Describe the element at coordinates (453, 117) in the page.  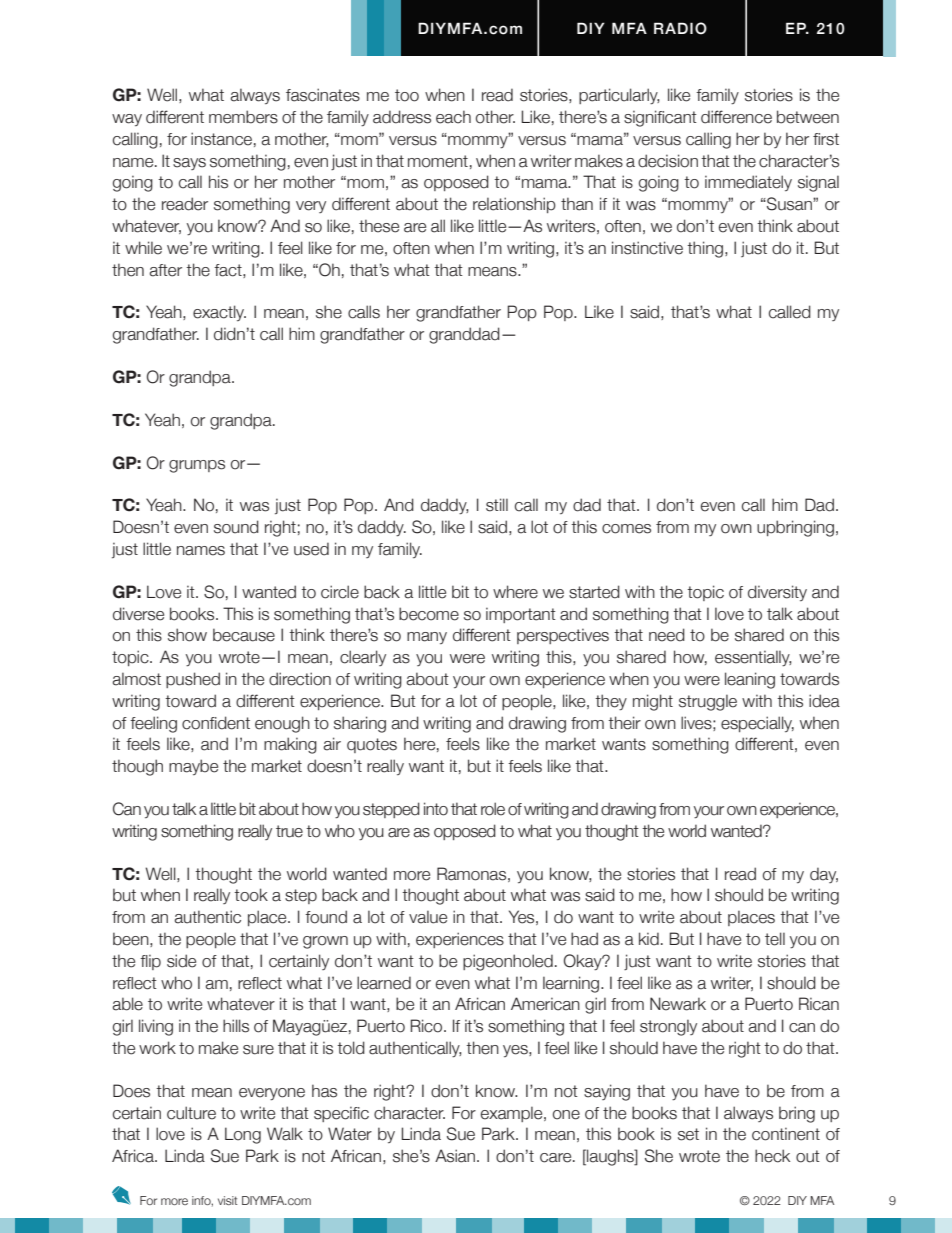
I see `each` at that location.
